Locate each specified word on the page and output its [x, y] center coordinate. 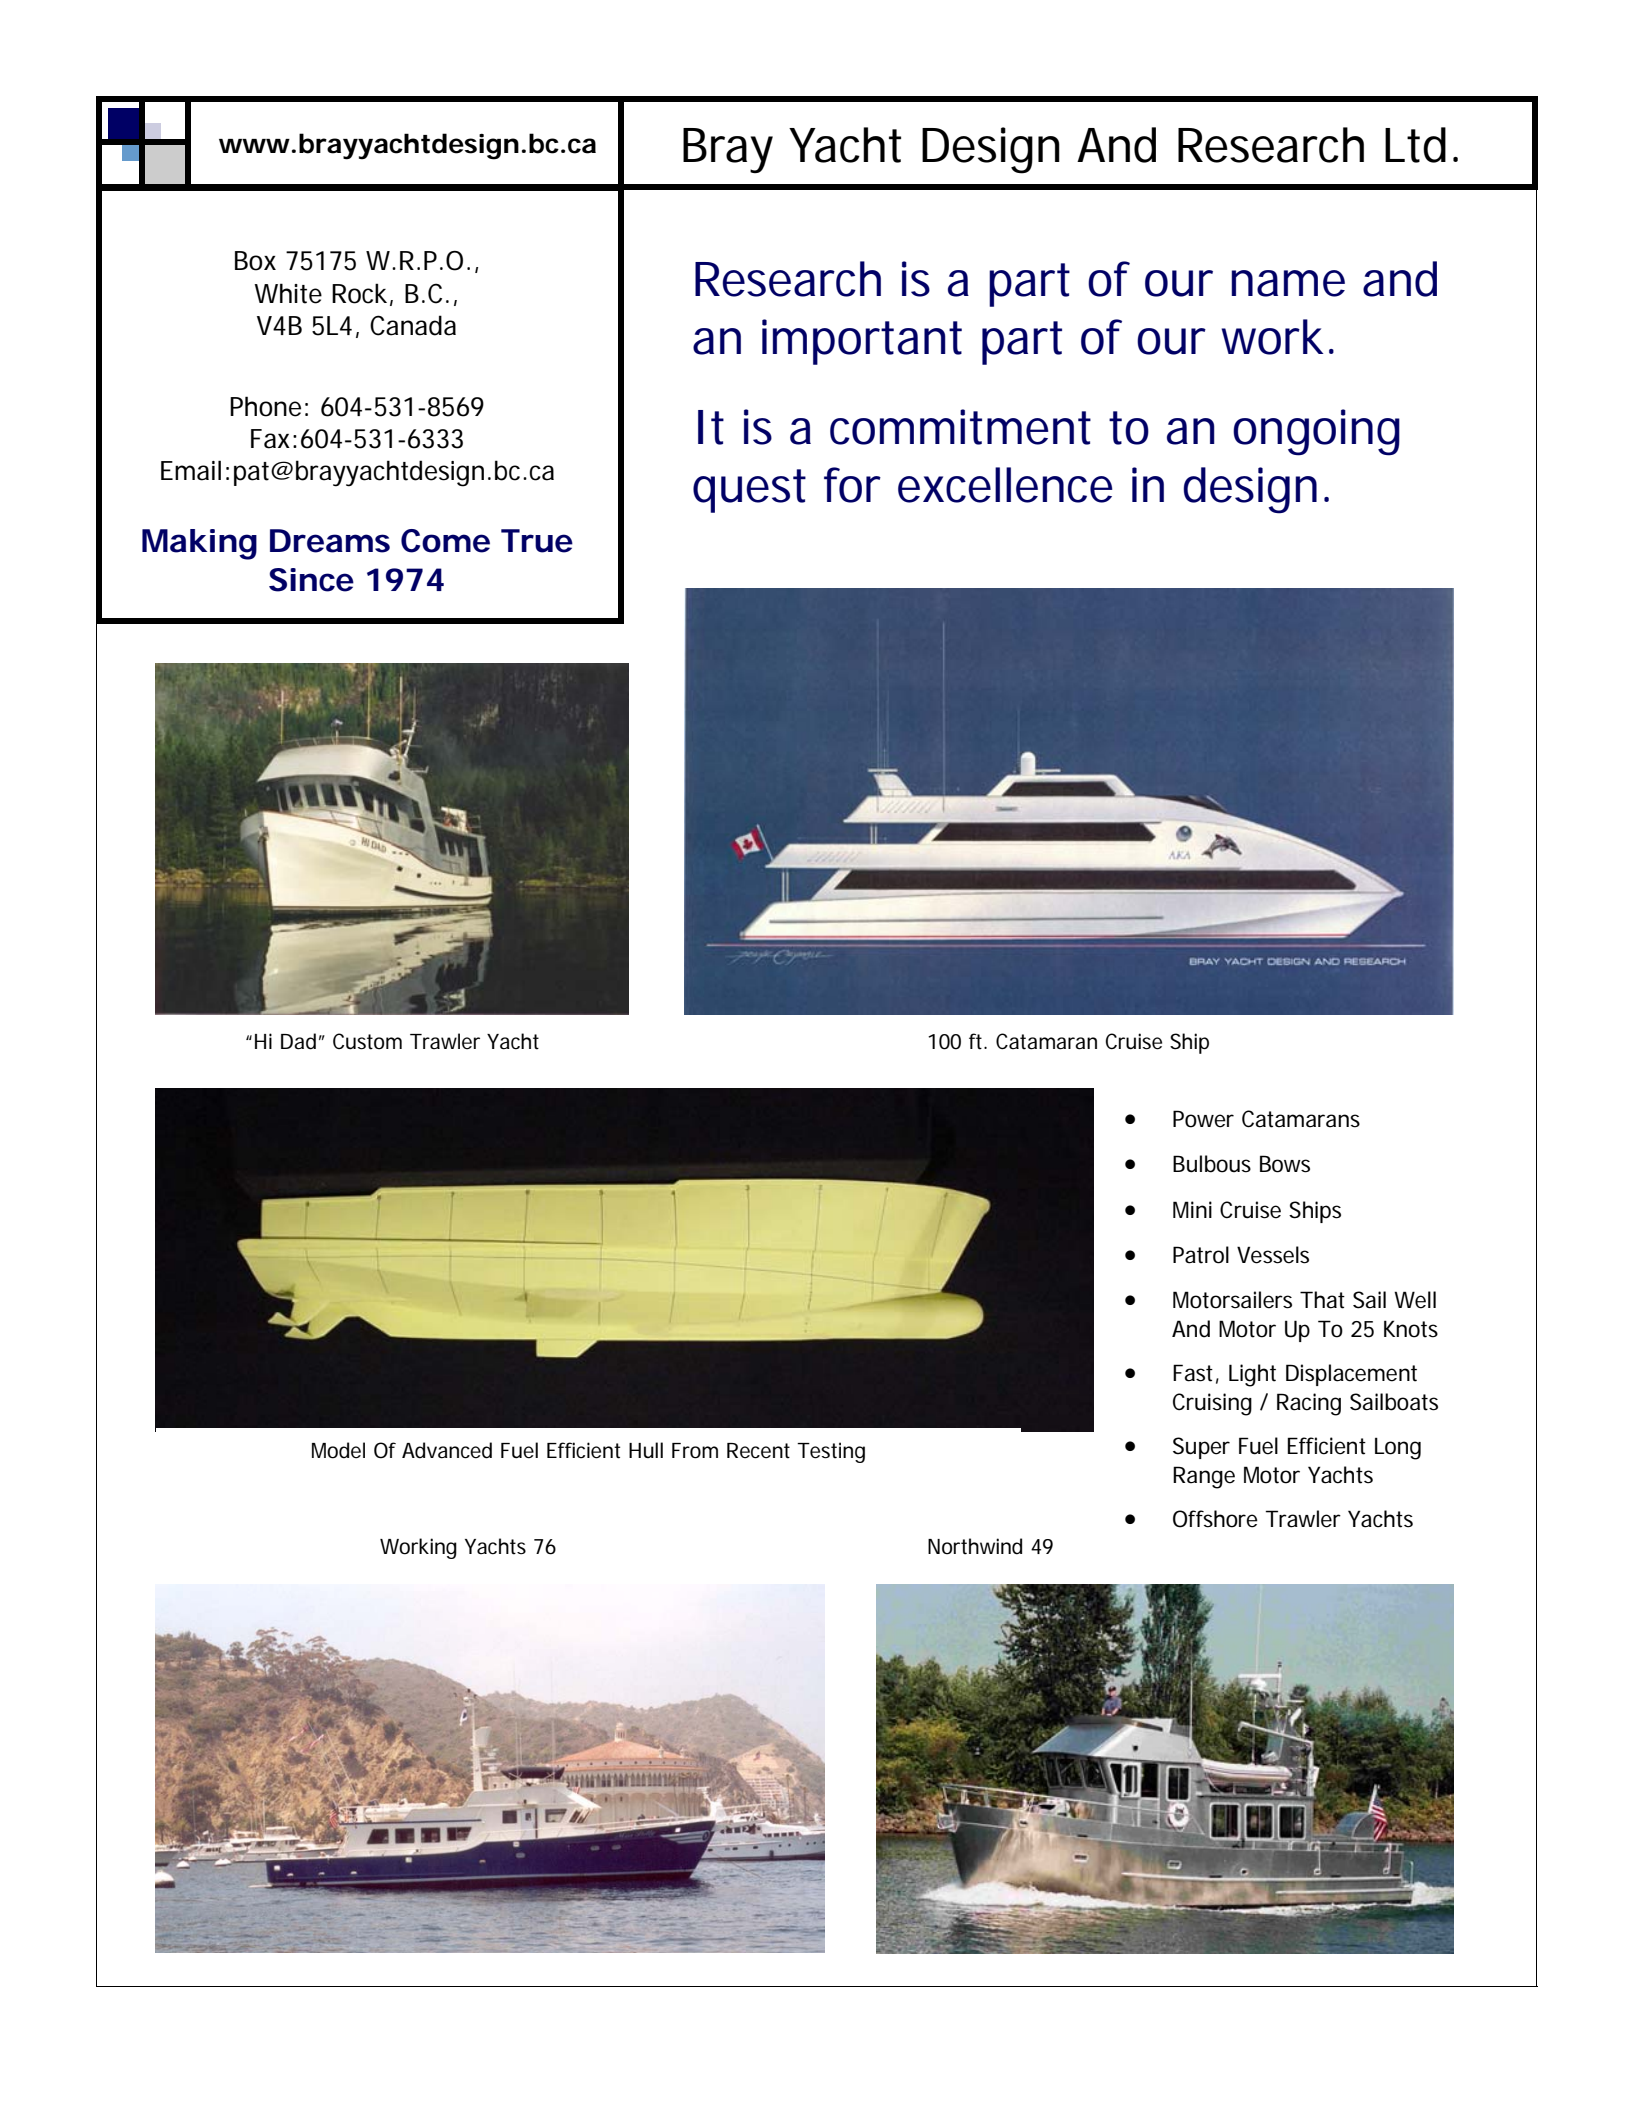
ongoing [1316, 432]
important [862, 342]
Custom [367, 1041]
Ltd [1415, 145]
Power [1203, 1119]
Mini [1192, 1209]
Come [445, 541]
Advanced [447, 1450]
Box [255, 261]
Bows [1285, 1164]
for [852, 485]
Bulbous [1212, 1164]
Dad [298, 1041]
